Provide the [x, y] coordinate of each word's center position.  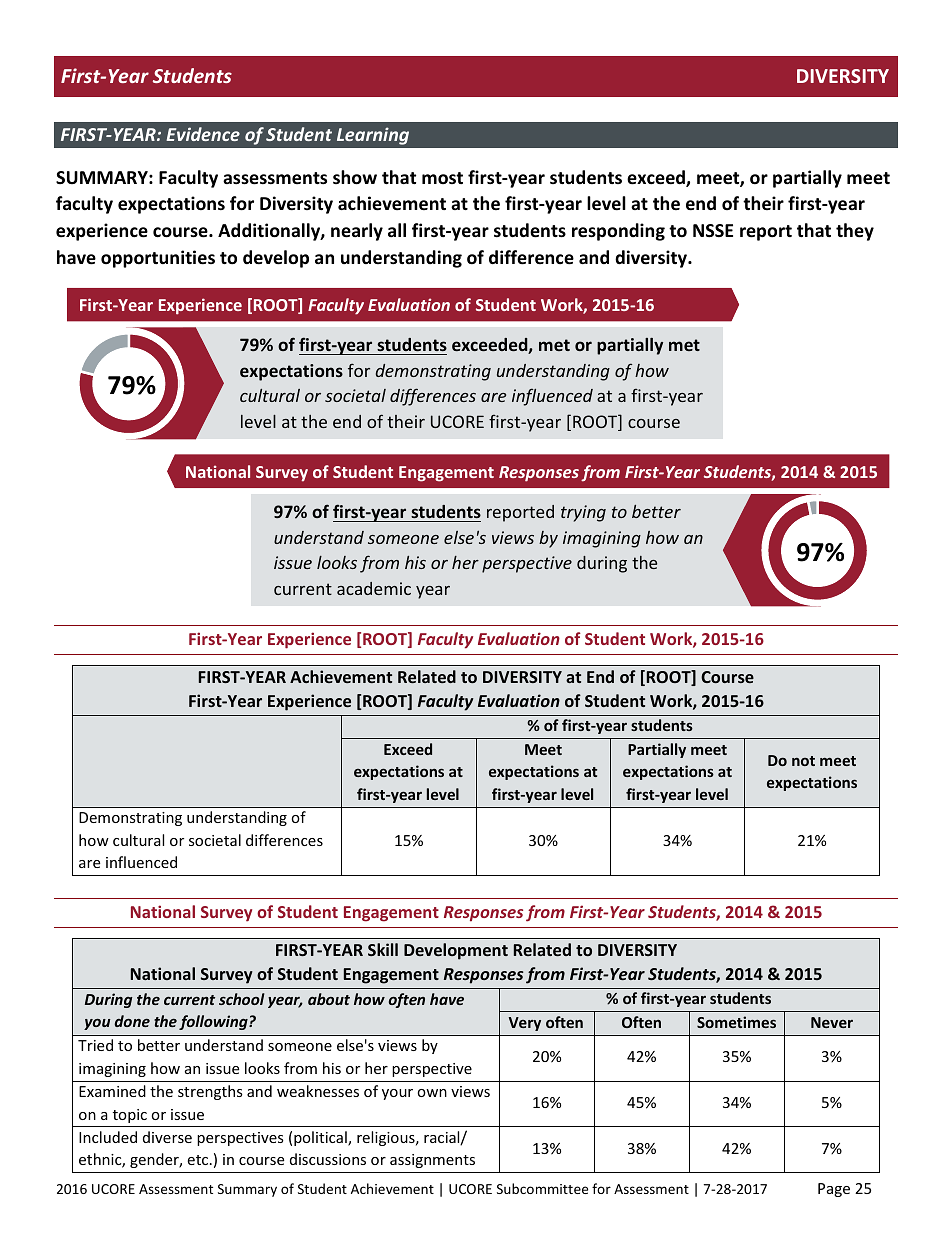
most [442, 178]
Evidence [203, 134]
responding [618, 232]
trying [583, 513]
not [803, 761]
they [855, 232]
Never [832, 1022]
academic [374, 588]
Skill [383, 949]
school [242, 999]
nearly [357, 232]
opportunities [158, 259]
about [329, 999]
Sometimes [736, 1022]
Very [525, 1024]
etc [199, 1160]
